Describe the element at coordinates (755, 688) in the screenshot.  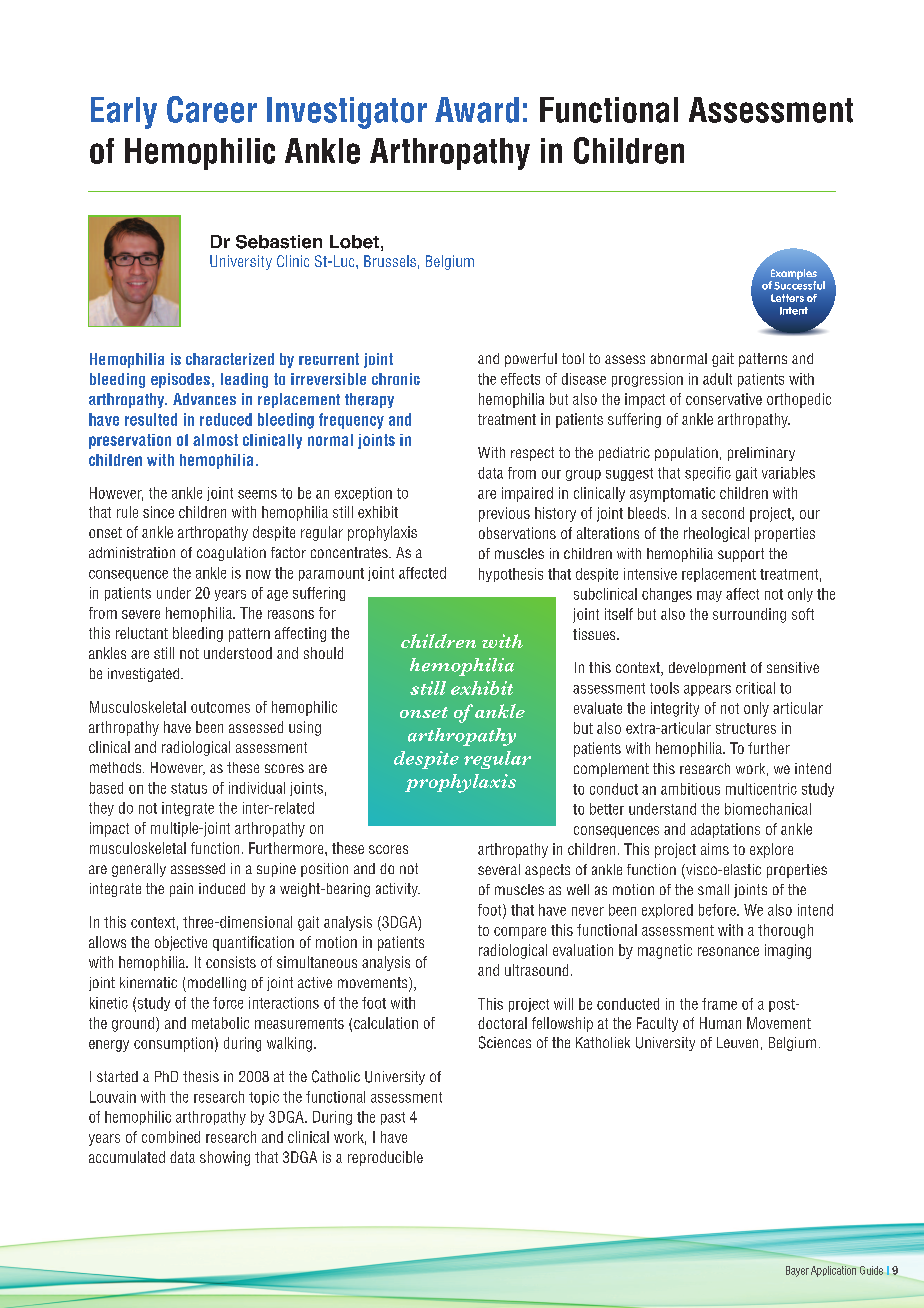
I see `critical` at that location.
